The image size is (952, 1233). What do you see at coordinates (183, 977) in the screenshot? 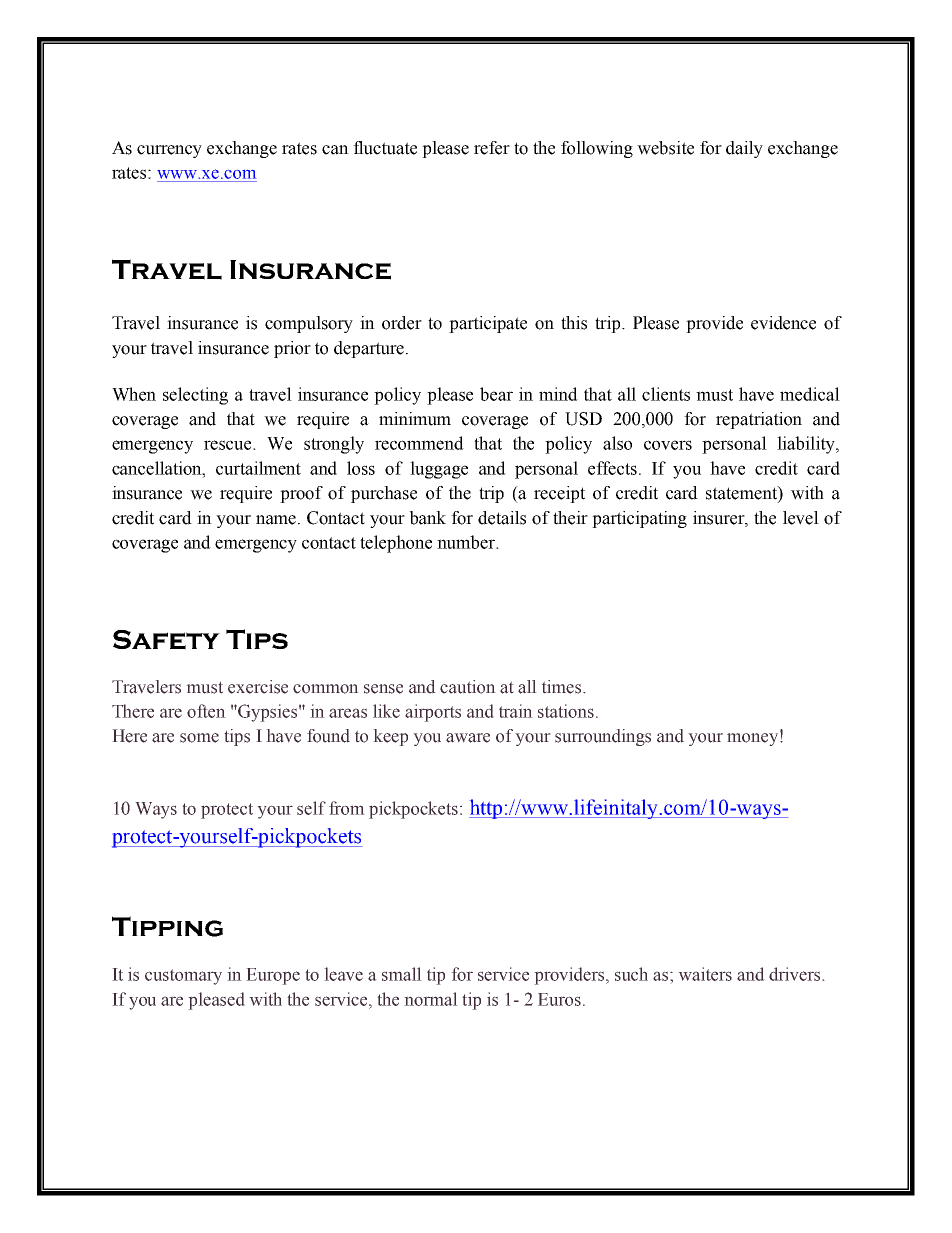
I see `customary` at bounding box center [183, 977].
